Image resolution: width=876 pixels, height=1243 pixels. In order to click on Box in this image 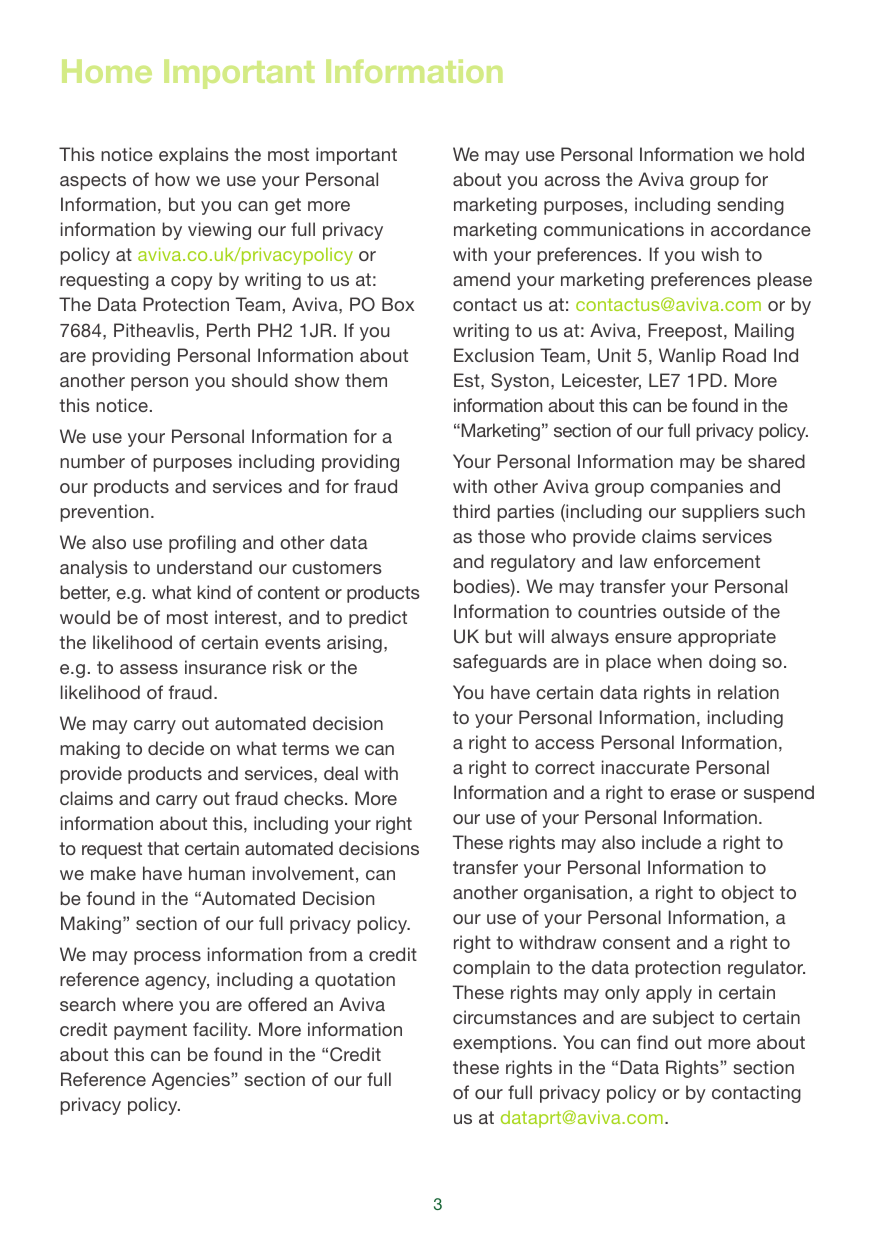, I will do `click(398, 304)`.
